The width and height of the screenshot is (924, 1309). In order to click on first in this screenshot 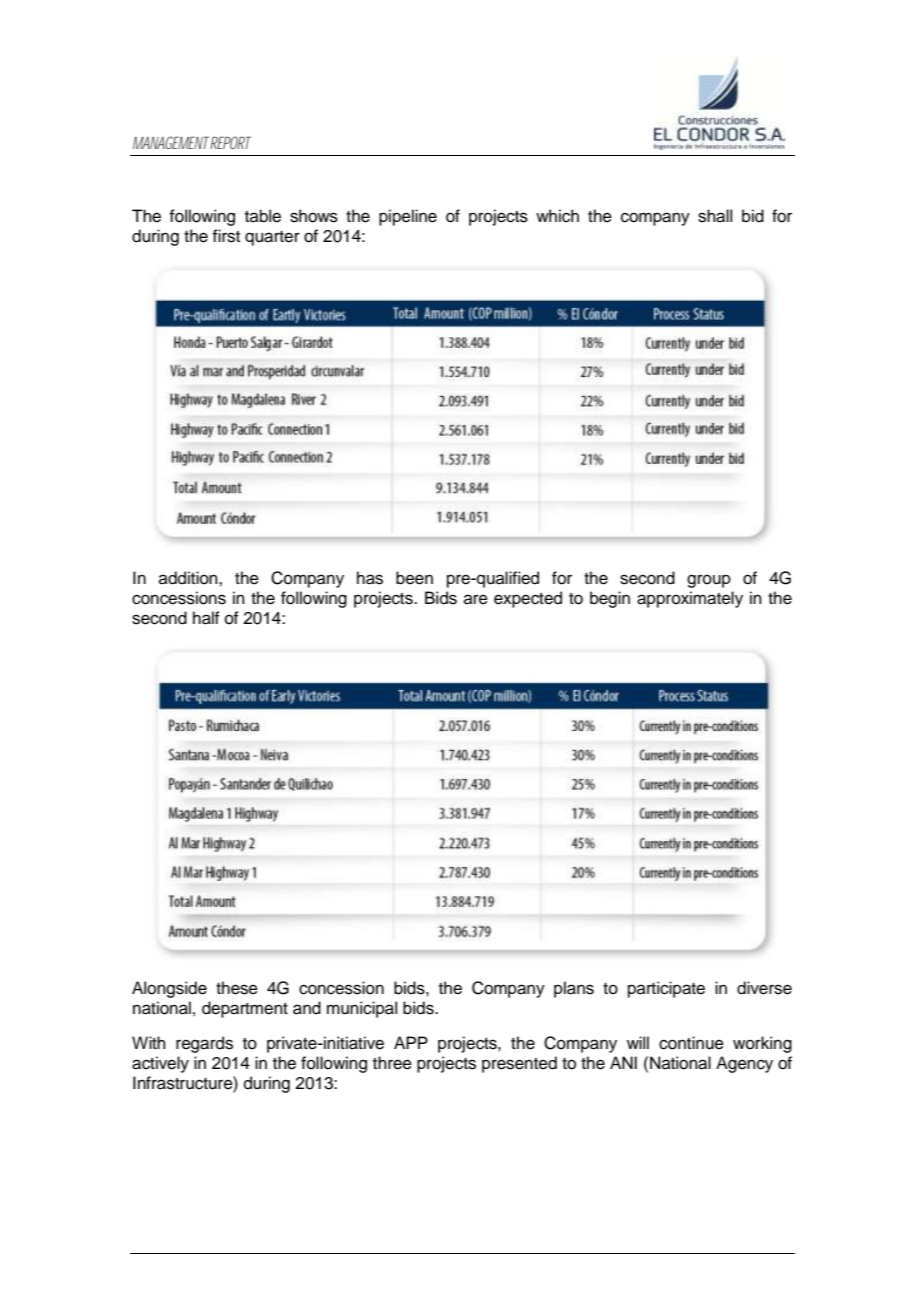, I will do `click(226, 236)`.
